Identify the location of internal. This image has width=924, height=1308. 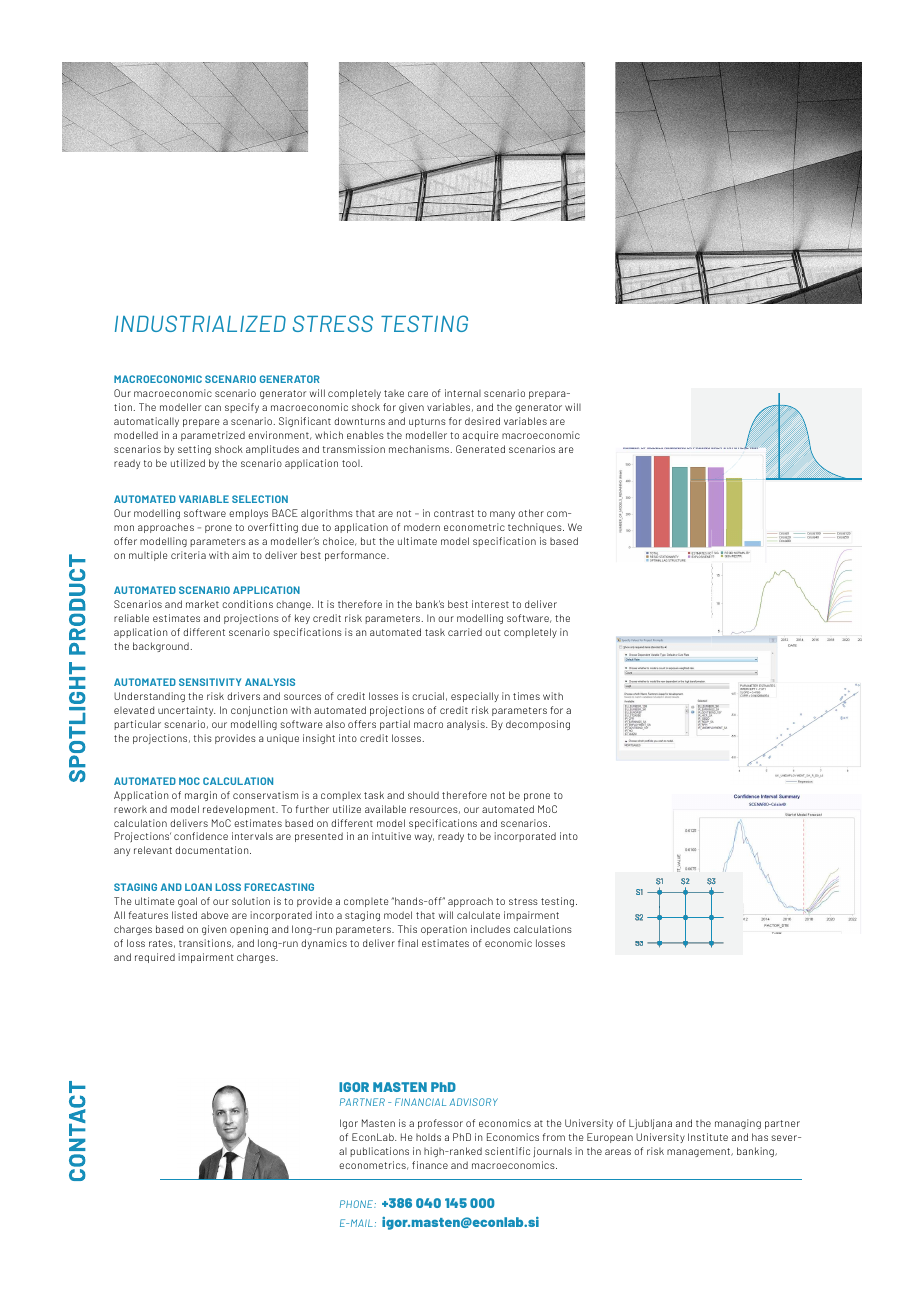
(463, 393).
